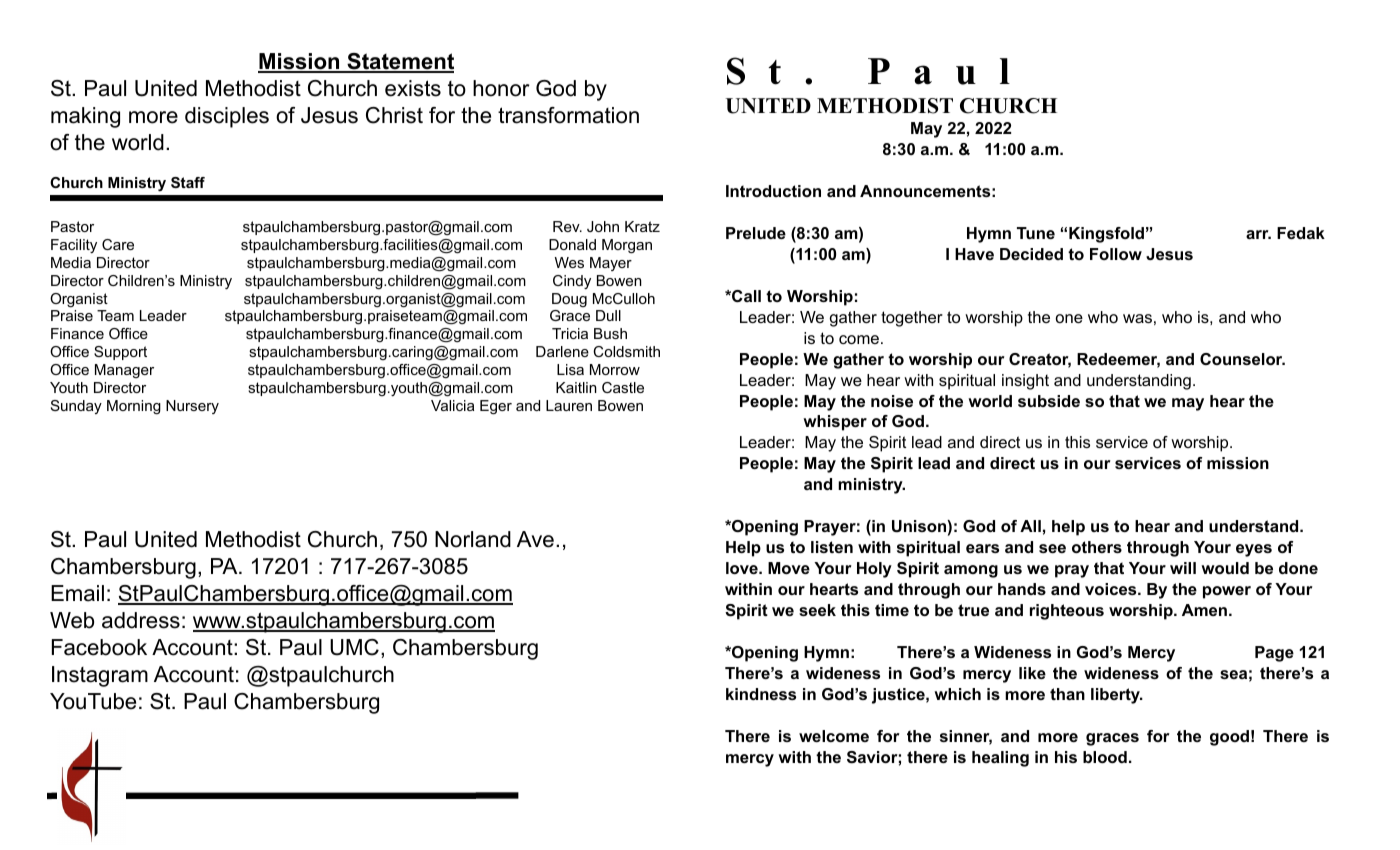 The width and height of the page is (1400, 850). What do you see at coordinates (603, 226) in the page?
I see `John` at bounding box center [603, 226].
